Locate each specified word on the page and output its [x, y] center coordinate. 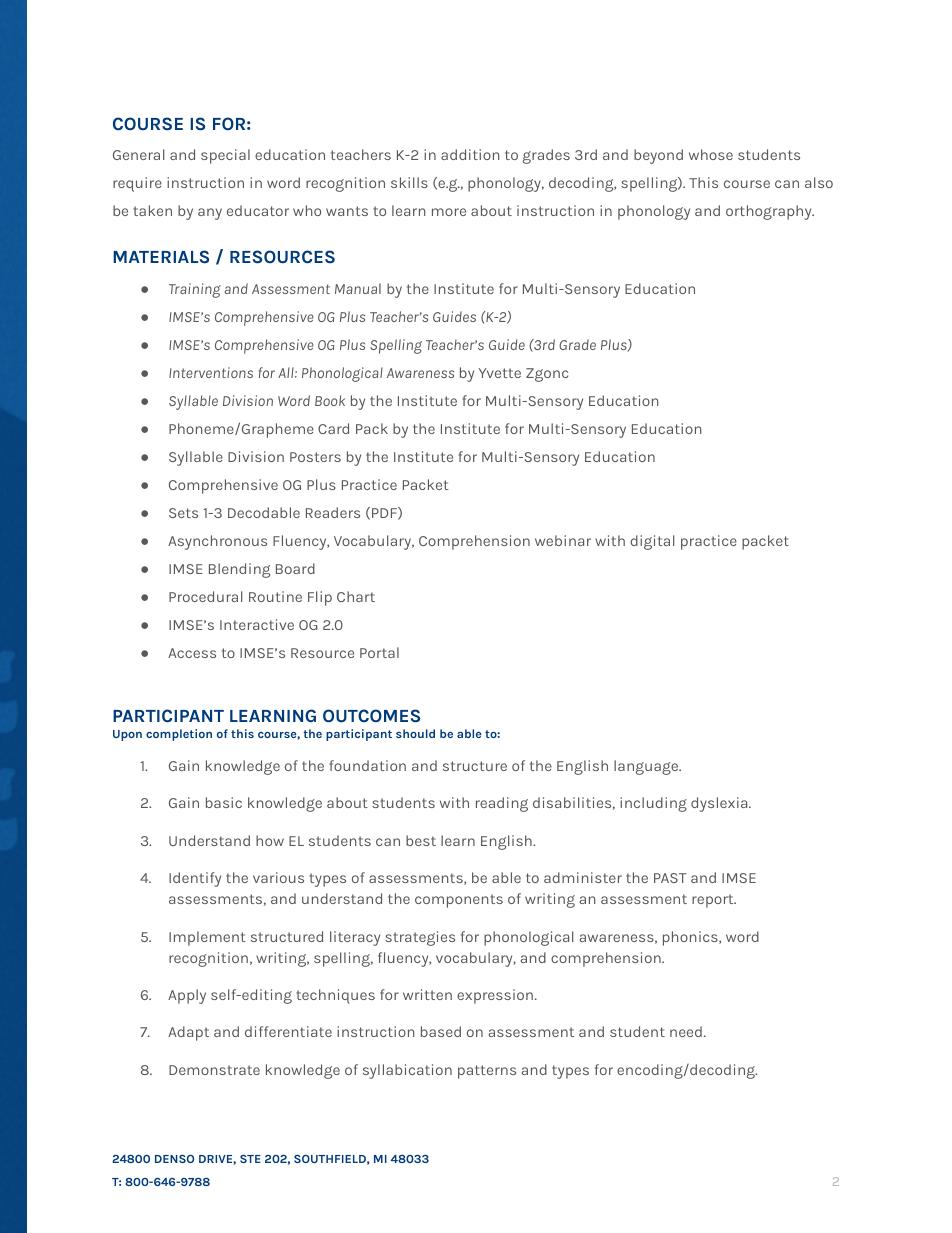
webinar [563, 540]
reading [502, 804]
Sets [183, 513]
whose [711, 154]
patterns [487, 1072]
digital [652, 542]
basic [224, 802]
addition [470, 154]
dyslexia [720, 804]
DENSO [174, 1159]
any [210, 214]
